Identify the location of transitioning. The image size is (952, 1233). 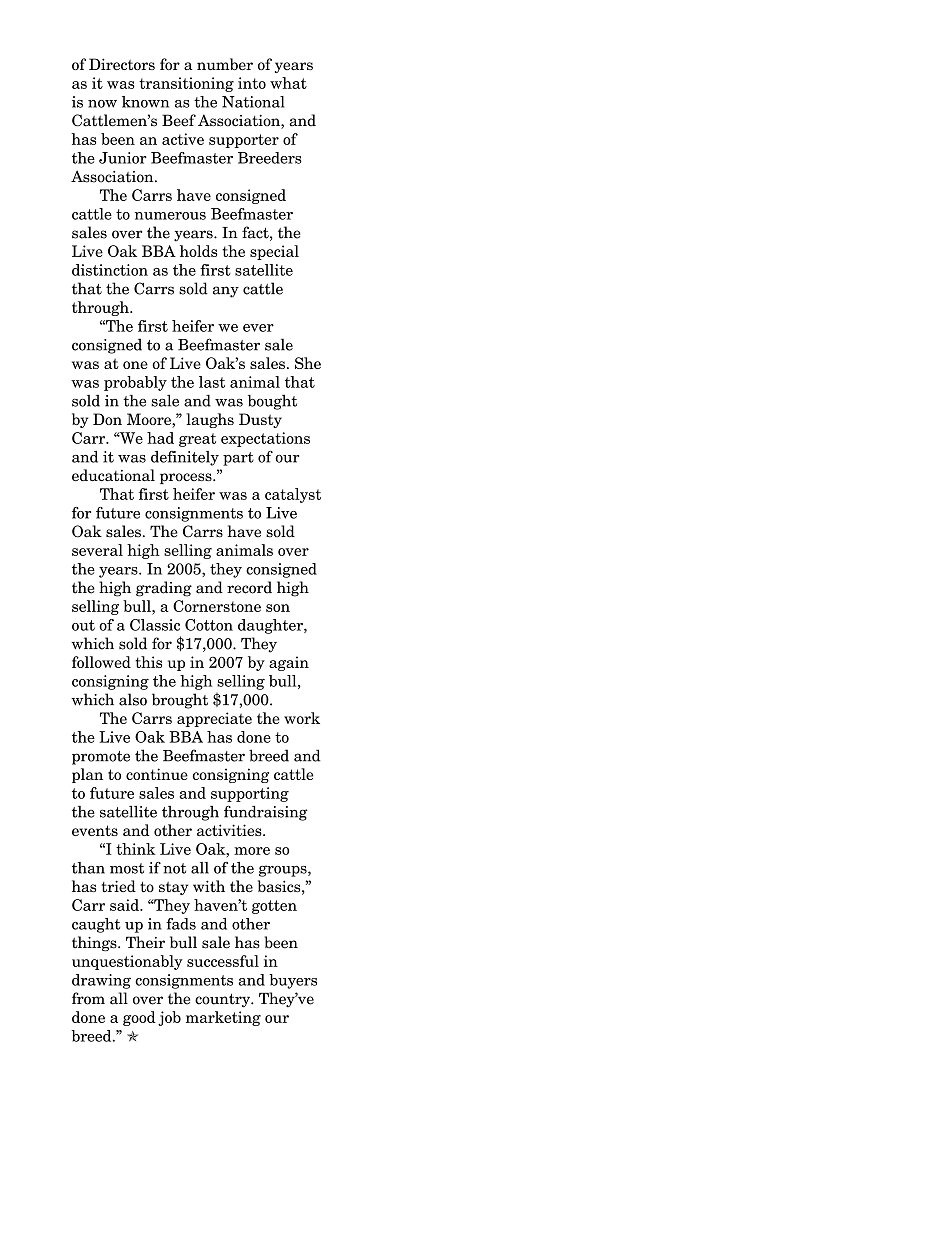
(186, 84).
